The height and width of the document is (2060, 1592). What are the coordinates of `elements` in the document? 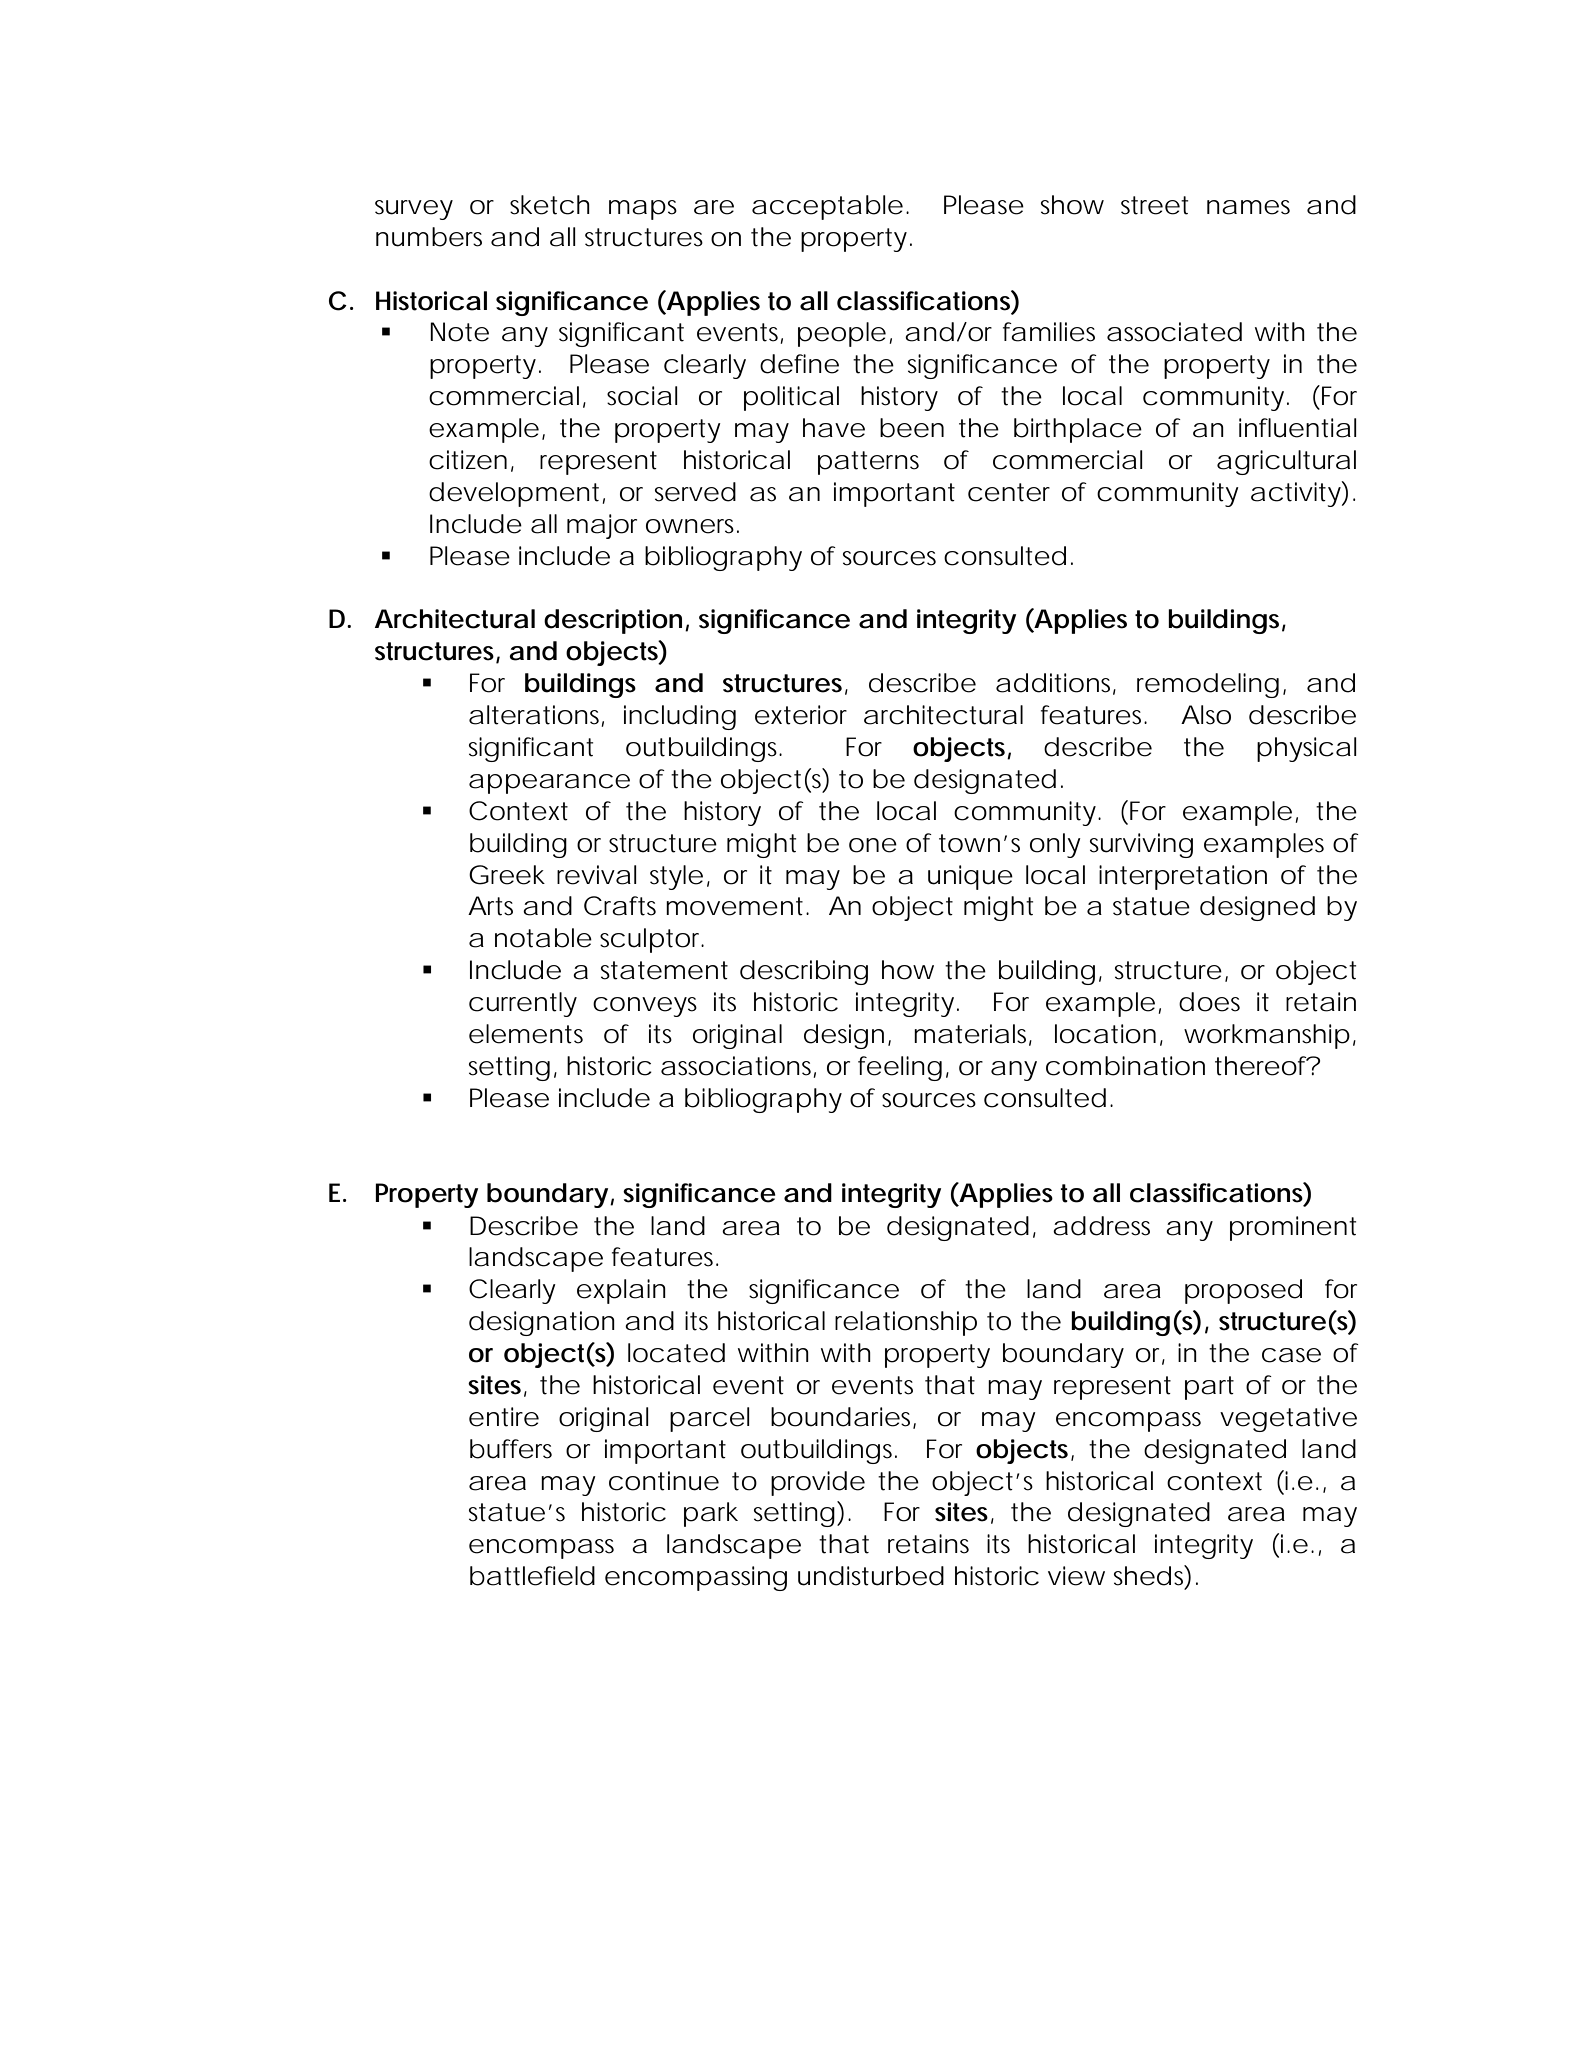 It's located at (526, 1034).
